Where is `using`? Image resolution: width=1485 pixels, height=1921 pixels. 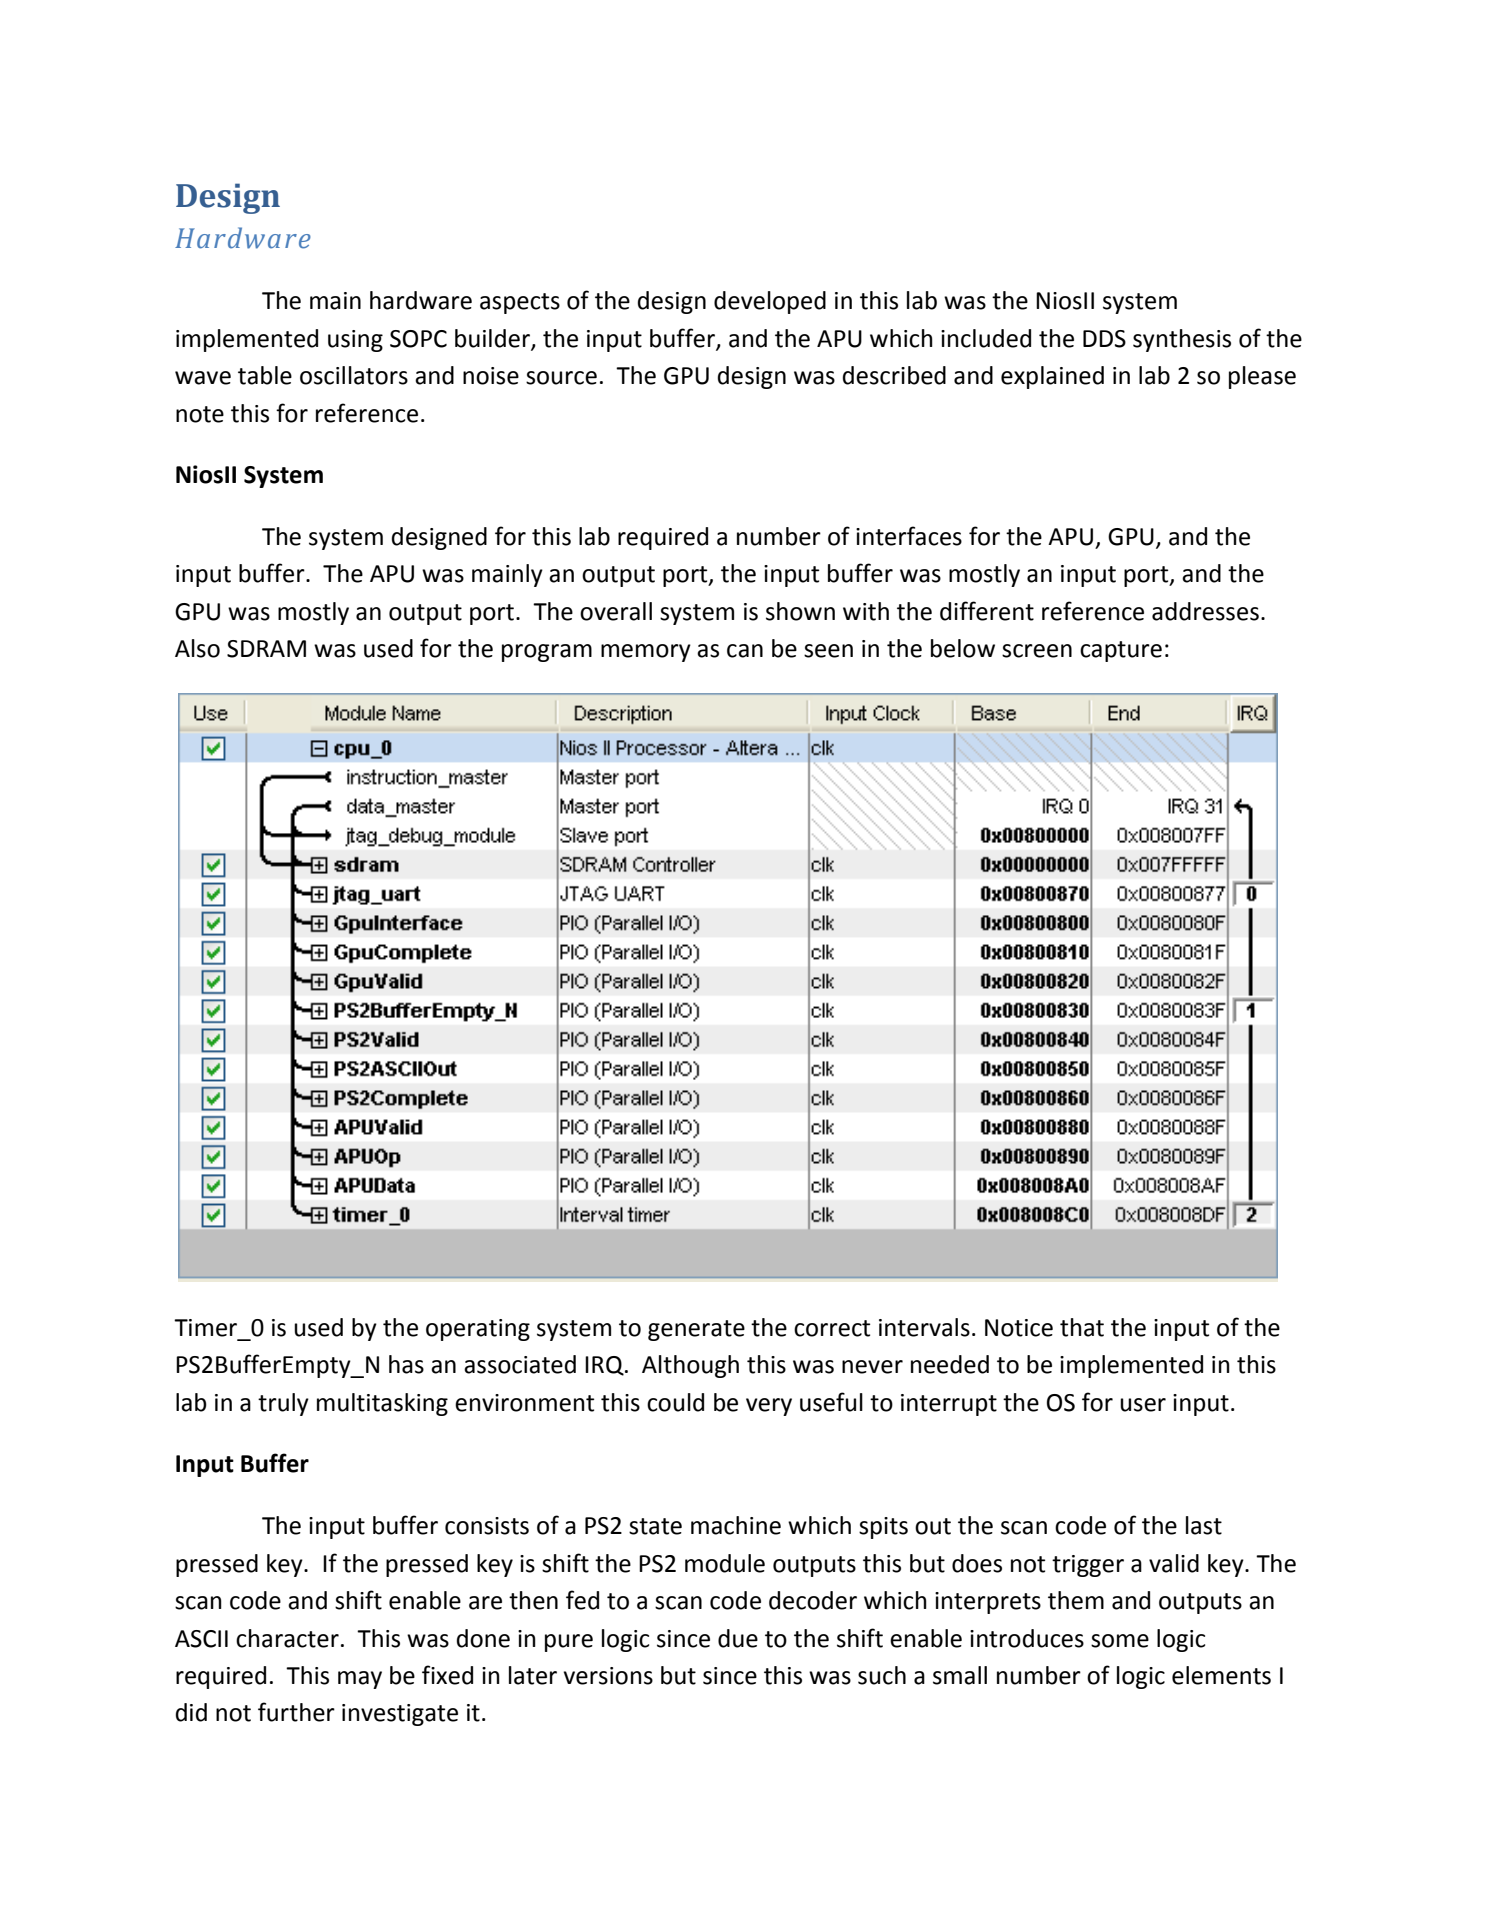
using is located at coordinates (355, 341).
